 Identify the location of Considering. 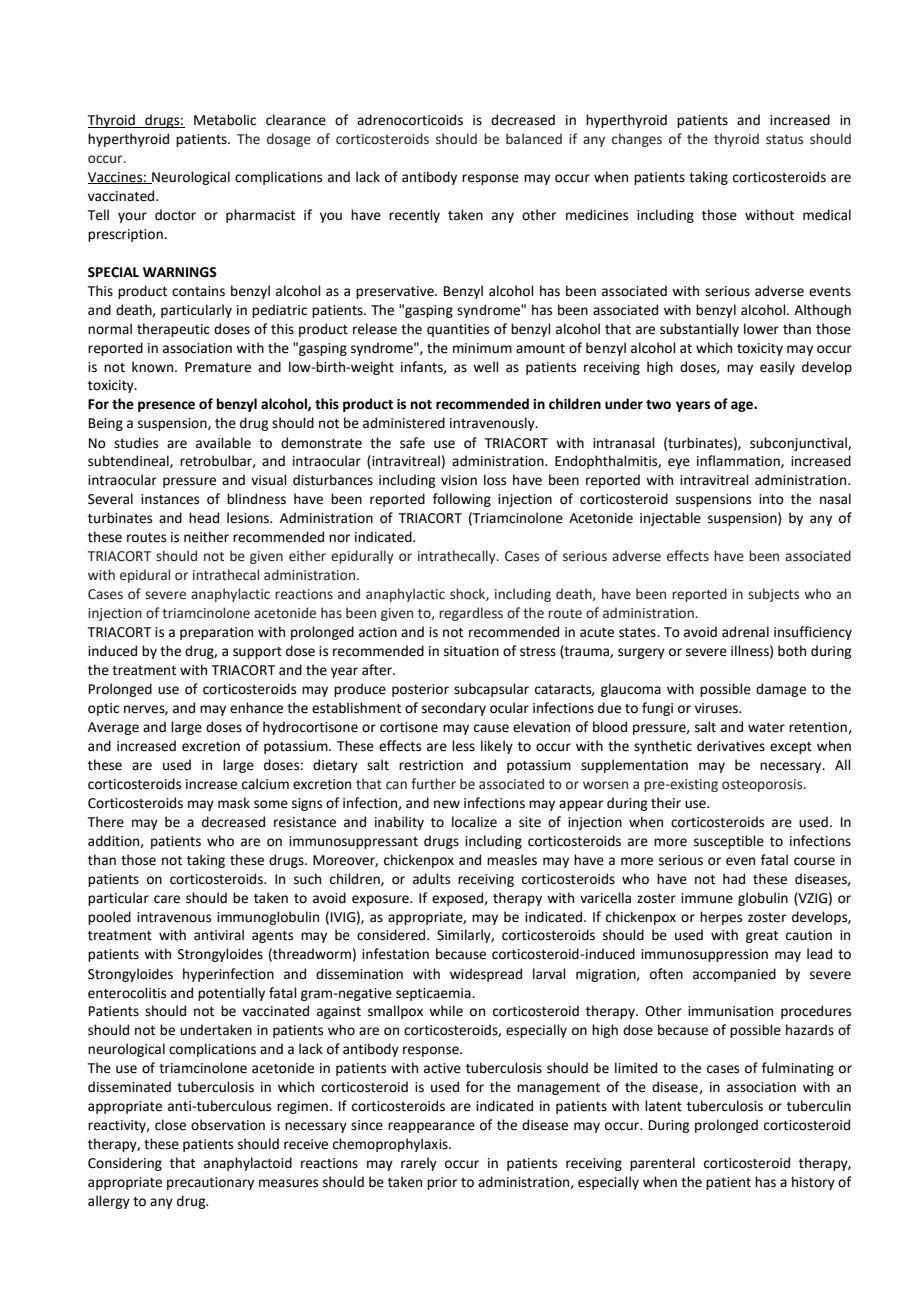
(125, 1164).
